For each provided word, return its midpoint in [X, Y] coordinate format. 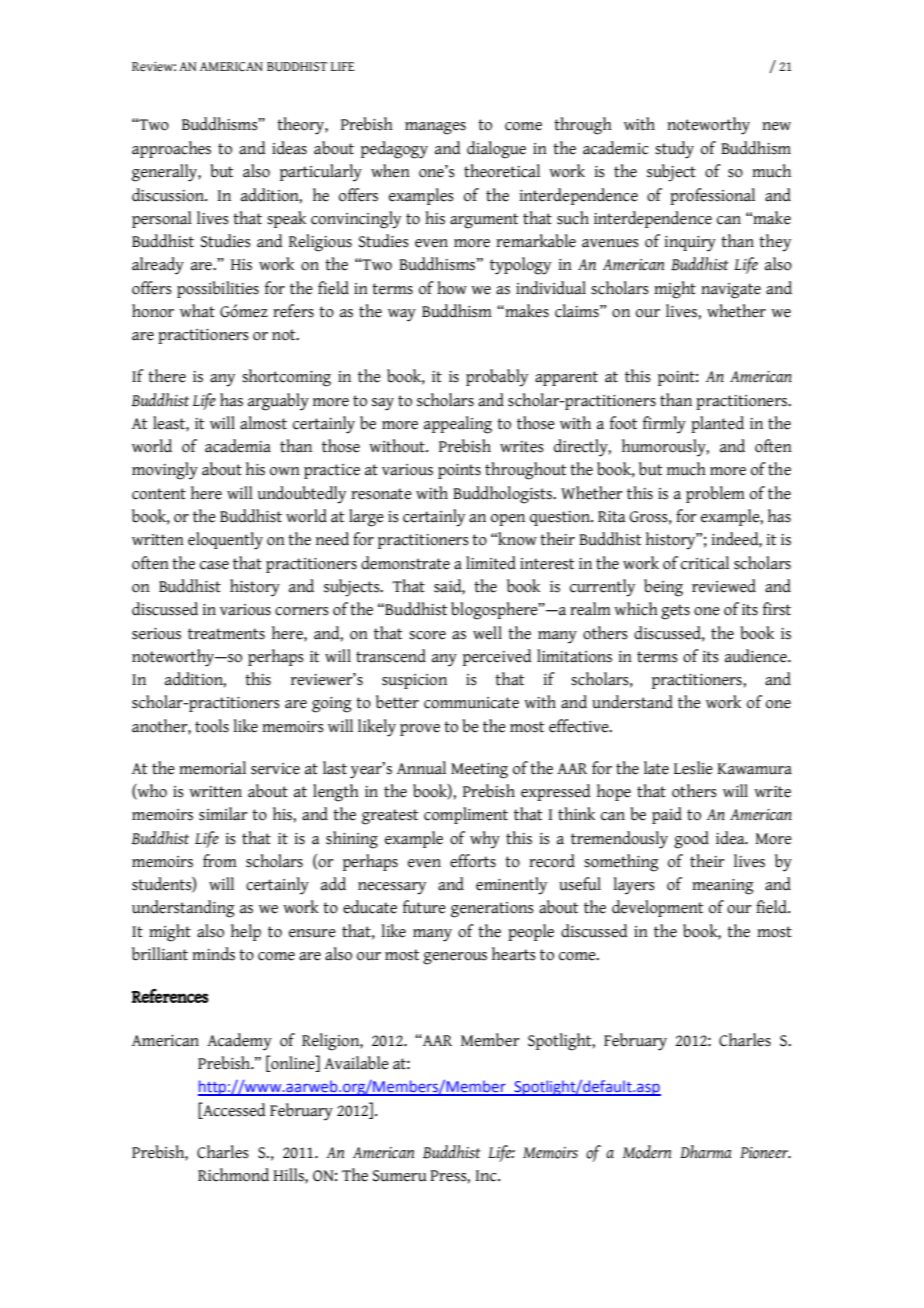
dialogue [496, 150]
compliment [466, 815]
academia [238, 446]
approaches [171, 149]
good [691, 840]
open [508, 520]
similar [223, 814]
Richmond [233, 1175]
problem [715, 494]
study [674, 150]
